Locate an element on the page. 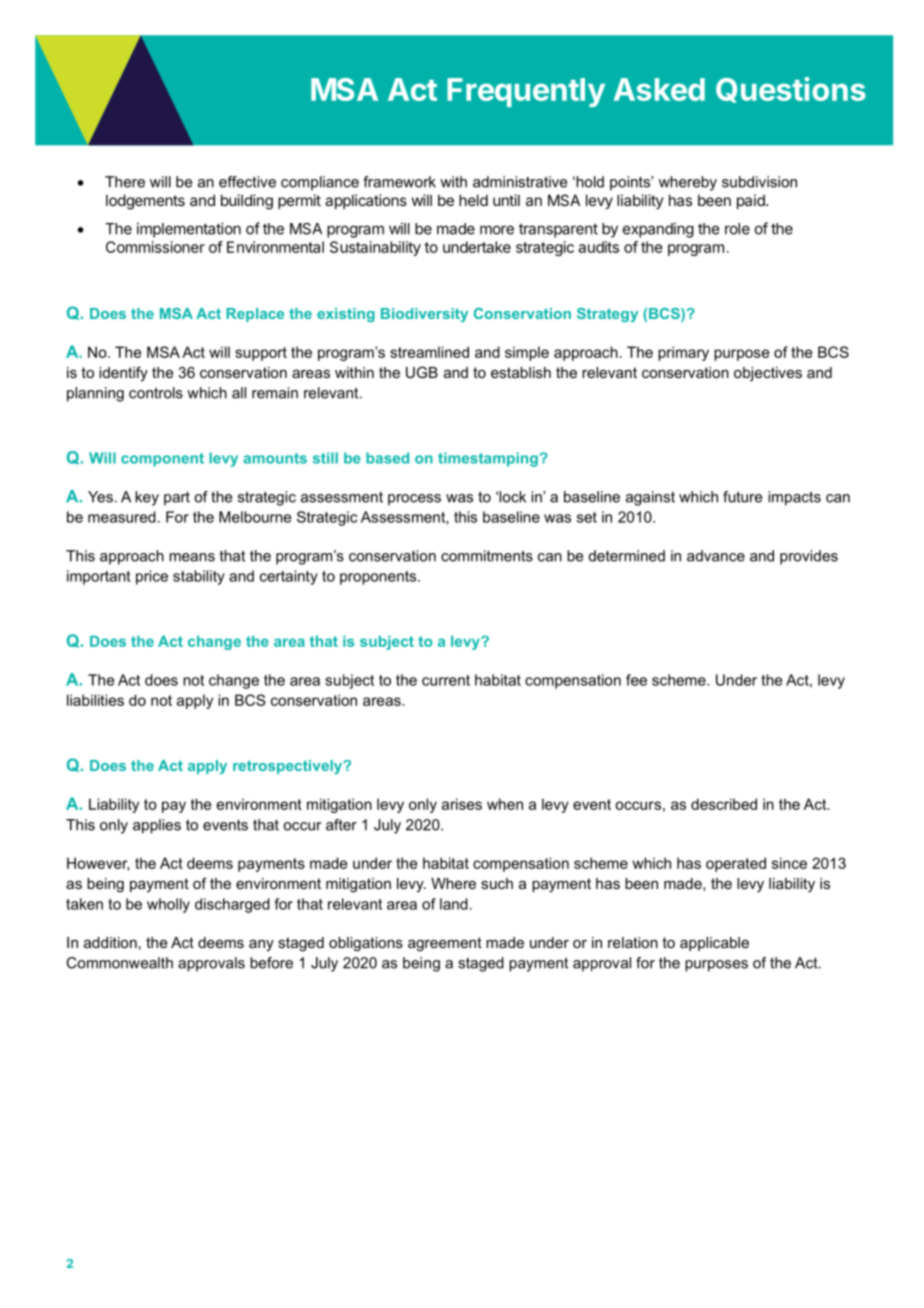 This image has width=924, height=1308. agreement is located at coordinates (445, 944).
